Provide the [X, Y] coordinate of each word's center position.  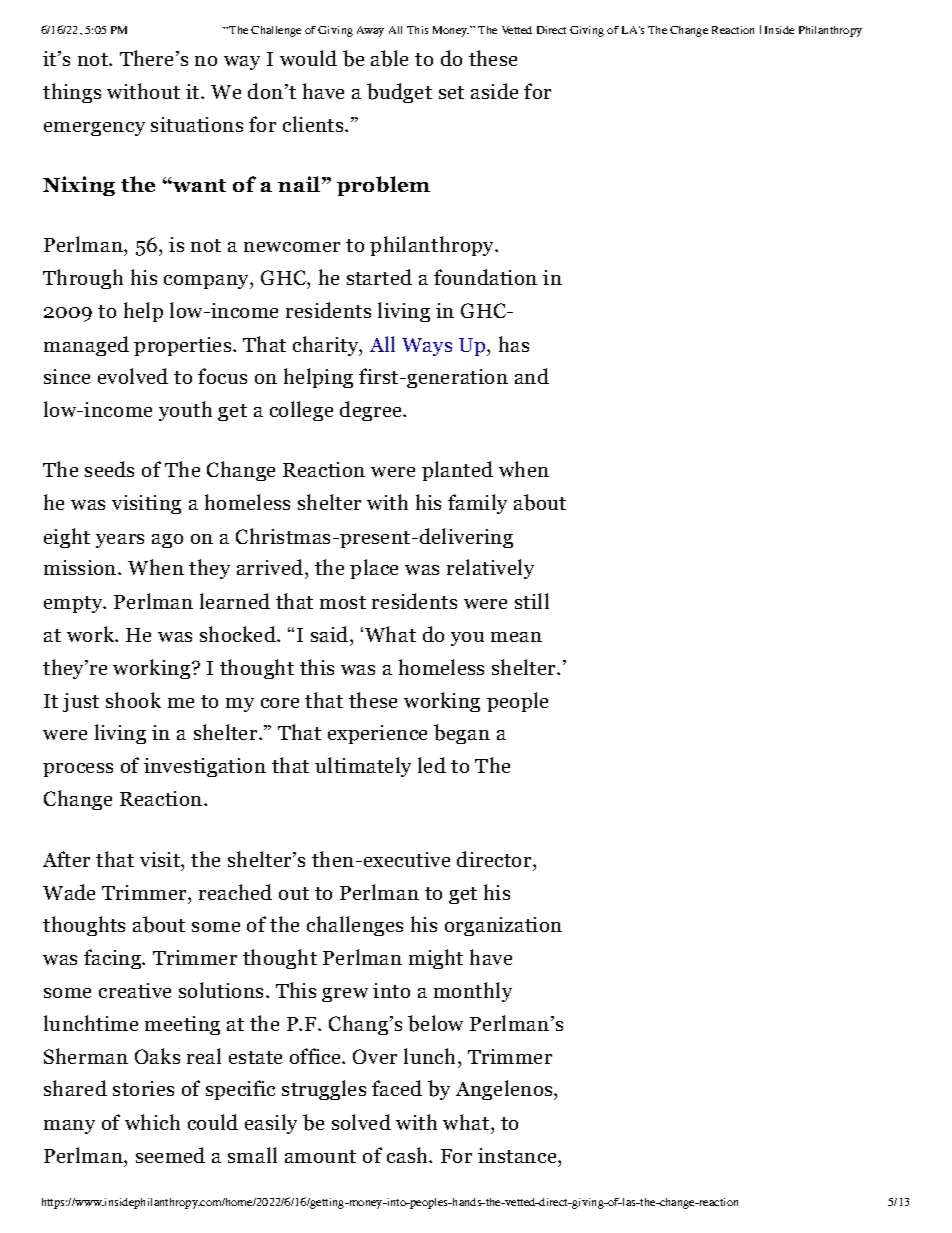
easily [271, 1124]
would [308, 58]
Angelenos [505, 1090]
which [152, 1122]
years [120, 541]
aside [494, 91]
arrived [271, 569]
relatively [490, 569]
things [72, 93]
